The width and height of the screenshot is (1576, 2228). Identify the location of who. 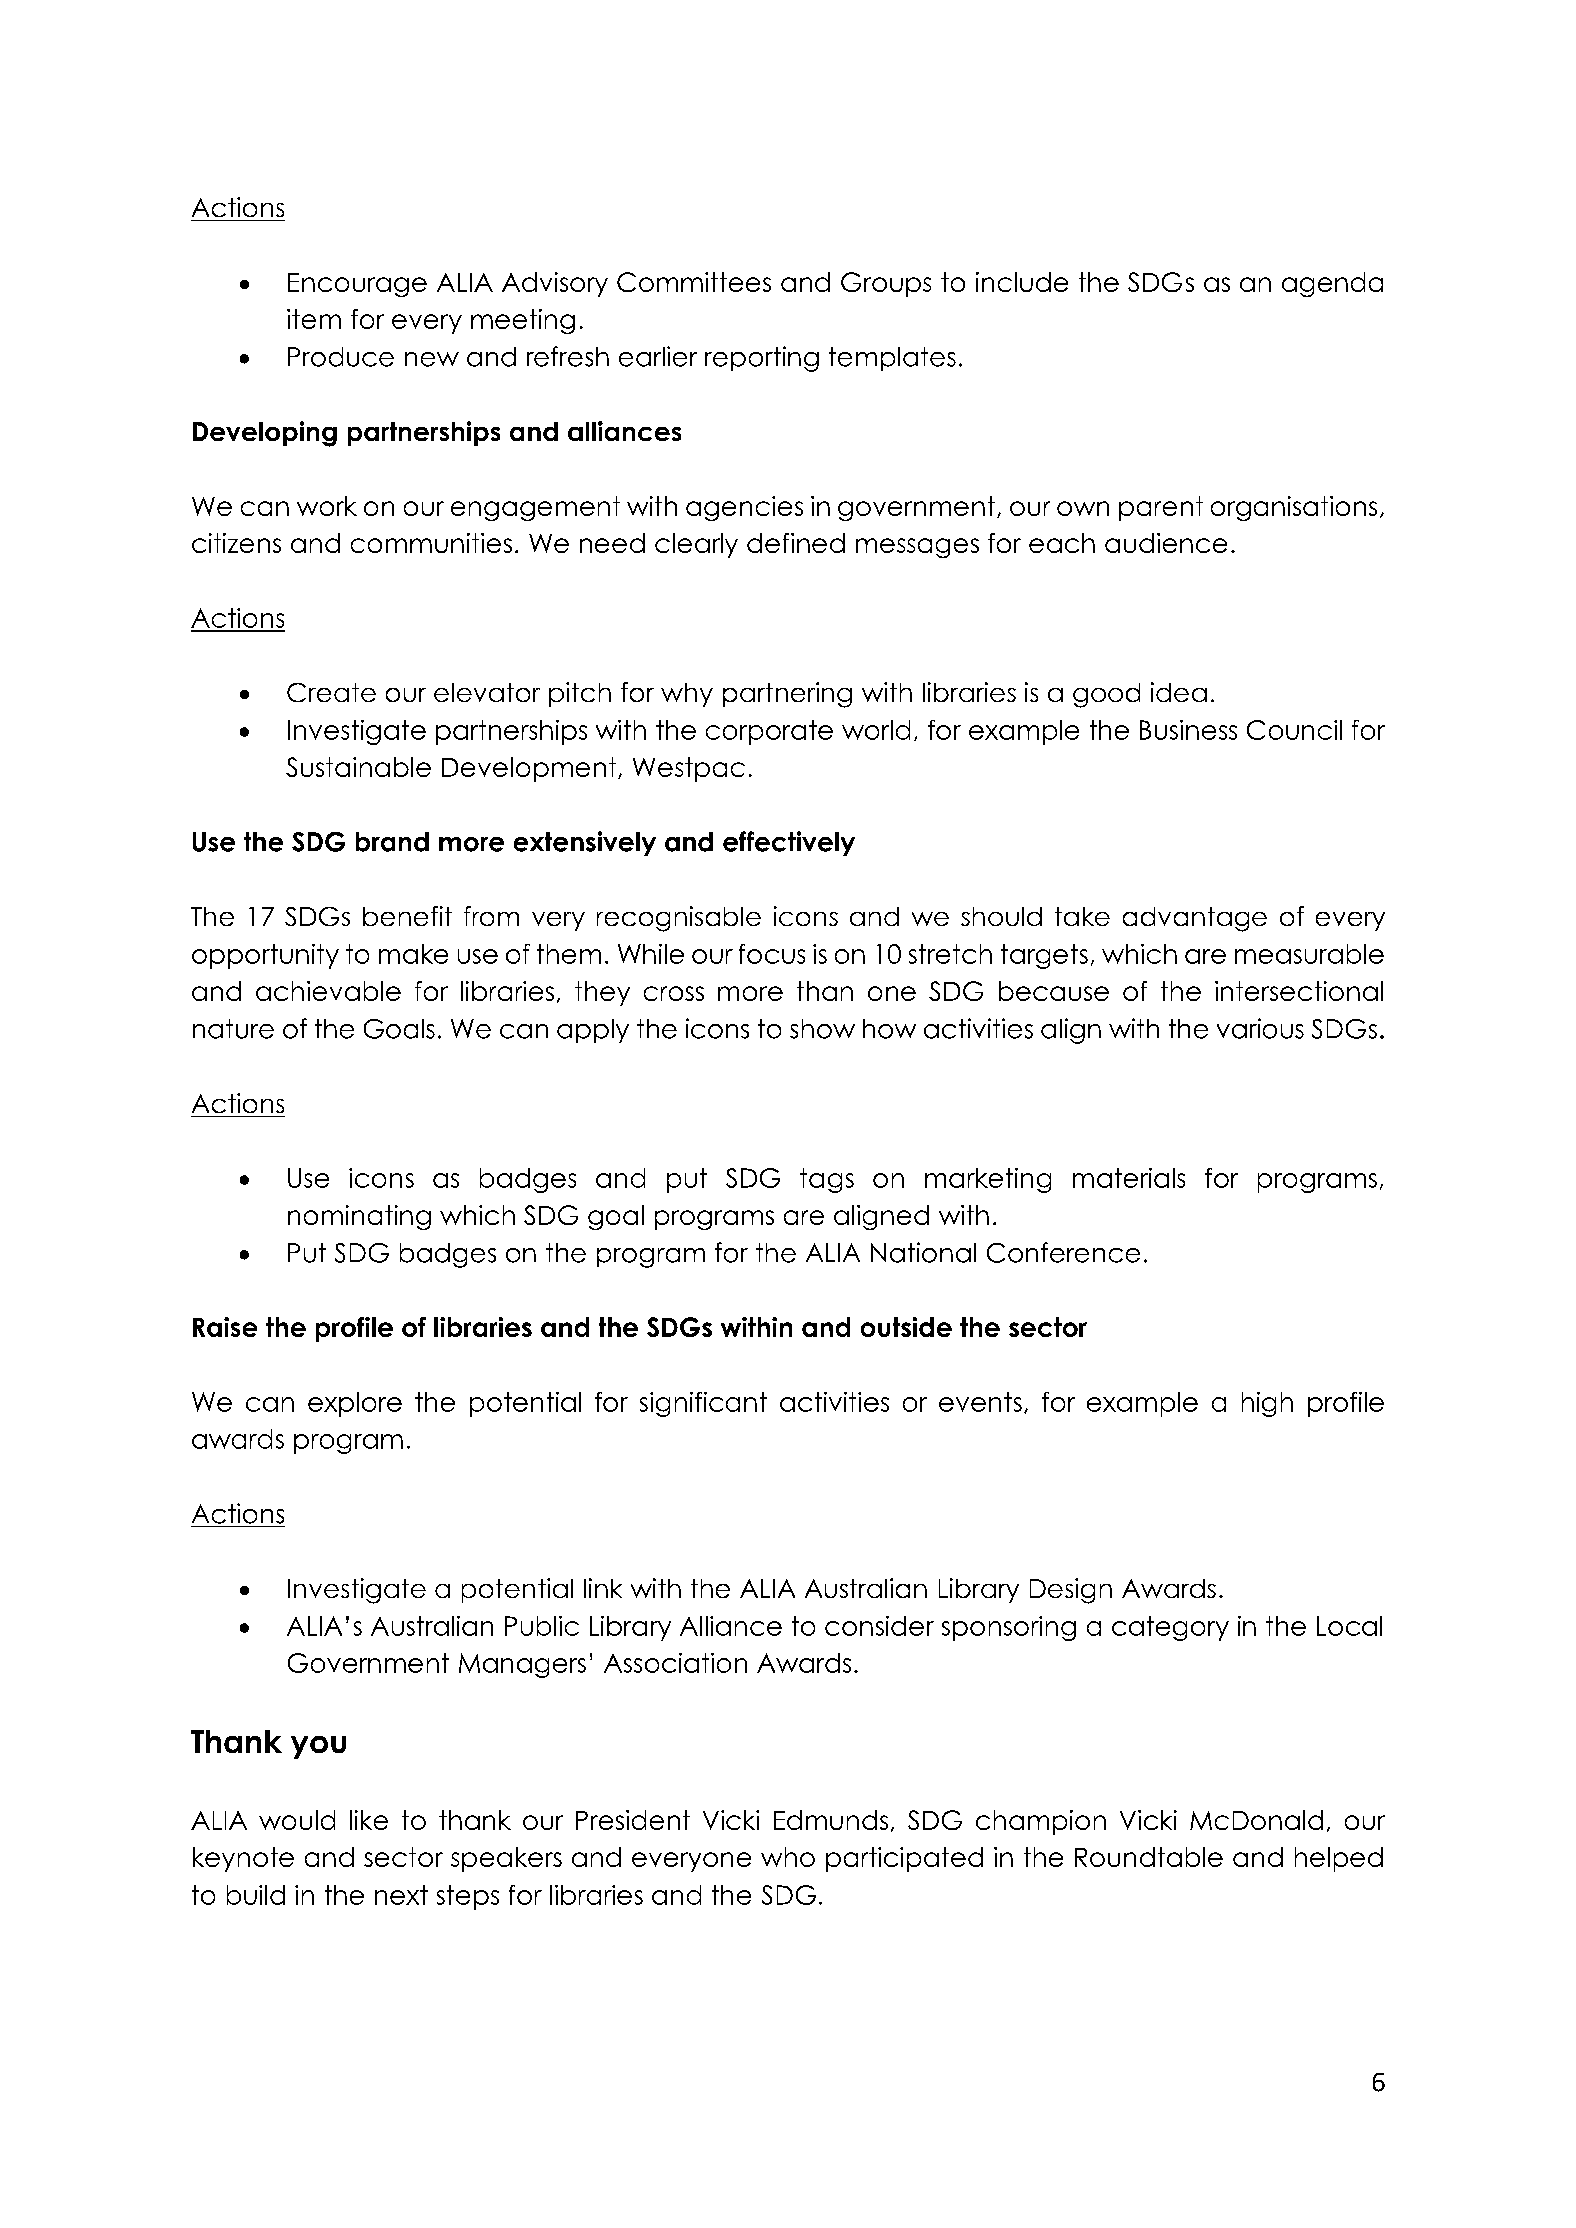
(788, 1857).
